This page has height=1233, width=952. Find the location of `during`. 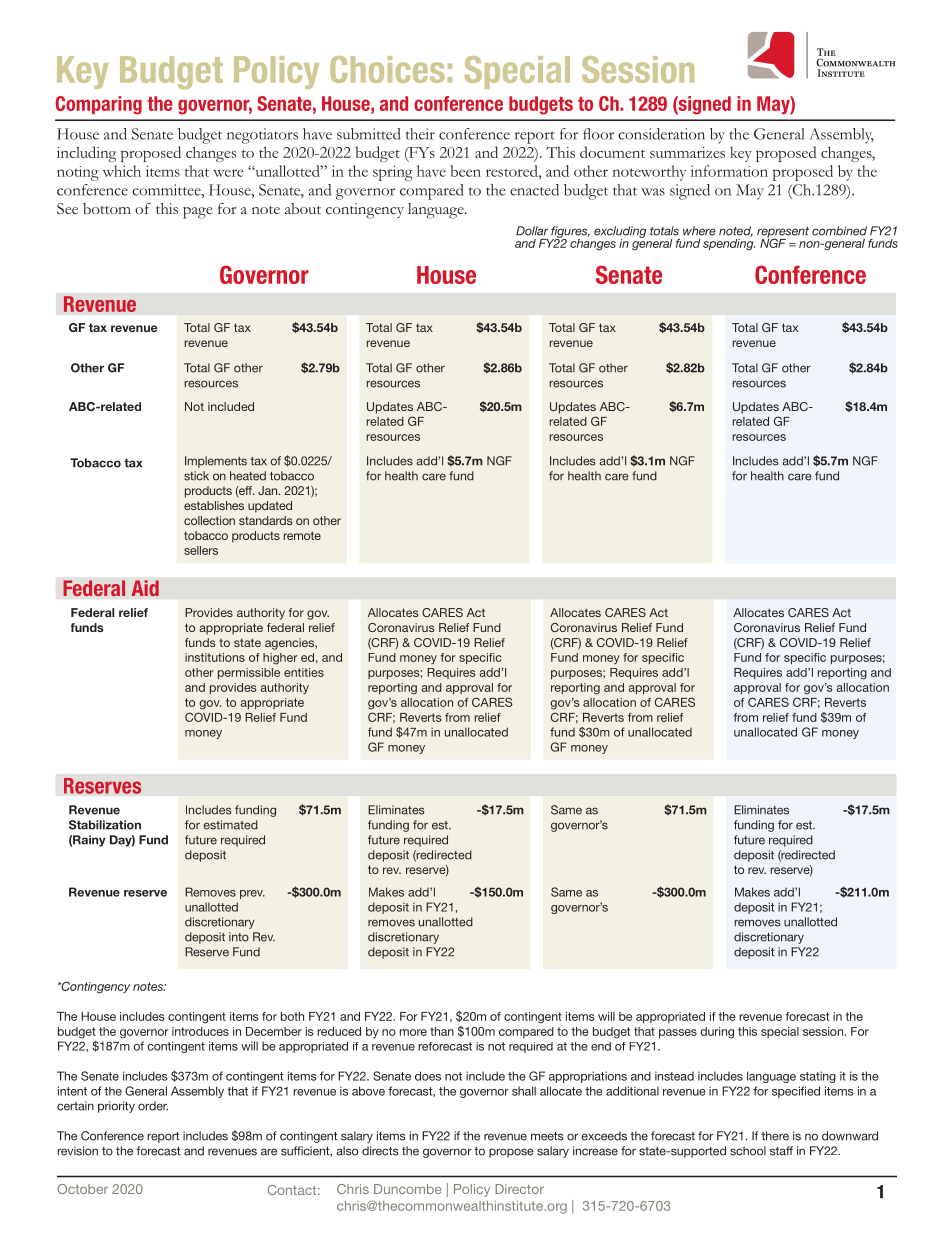

during is located at coordinates (717, 1033).
